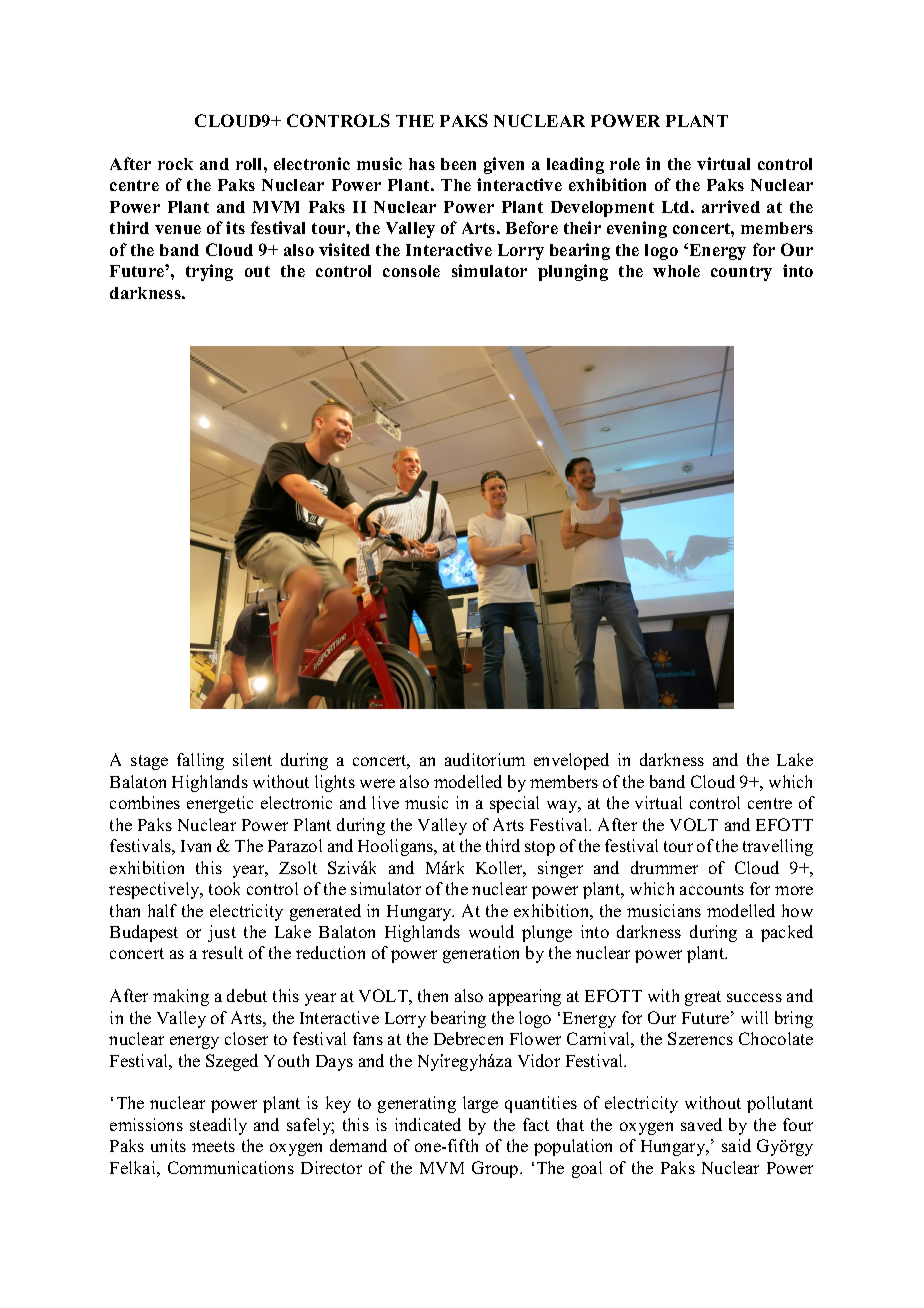  What do you see at coordinates (213, 1146) in the screenshot?
I see `meets` at bounding box center [213, 1146].
